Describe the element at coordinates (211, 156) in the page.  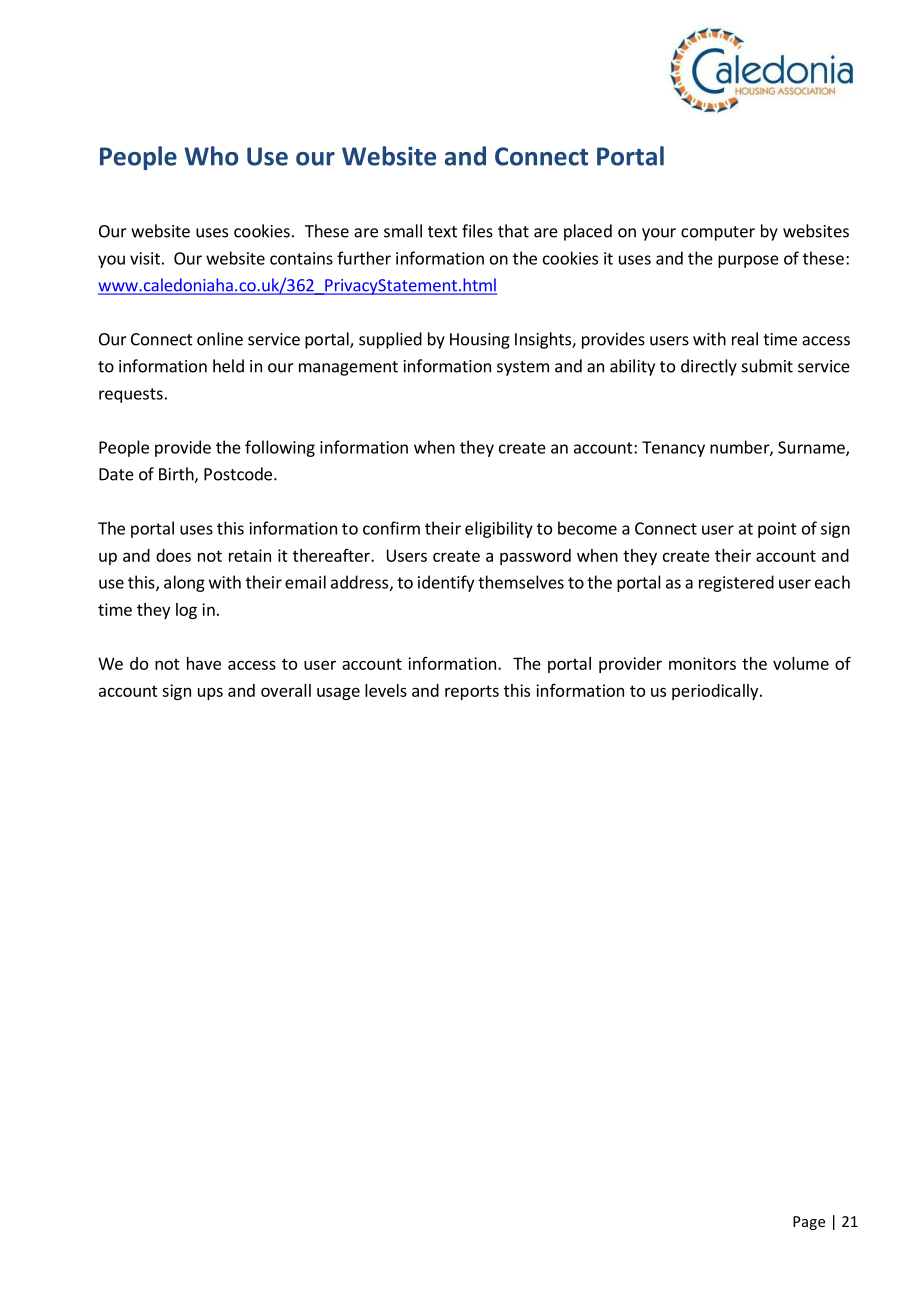
I see `Who` at that location.
